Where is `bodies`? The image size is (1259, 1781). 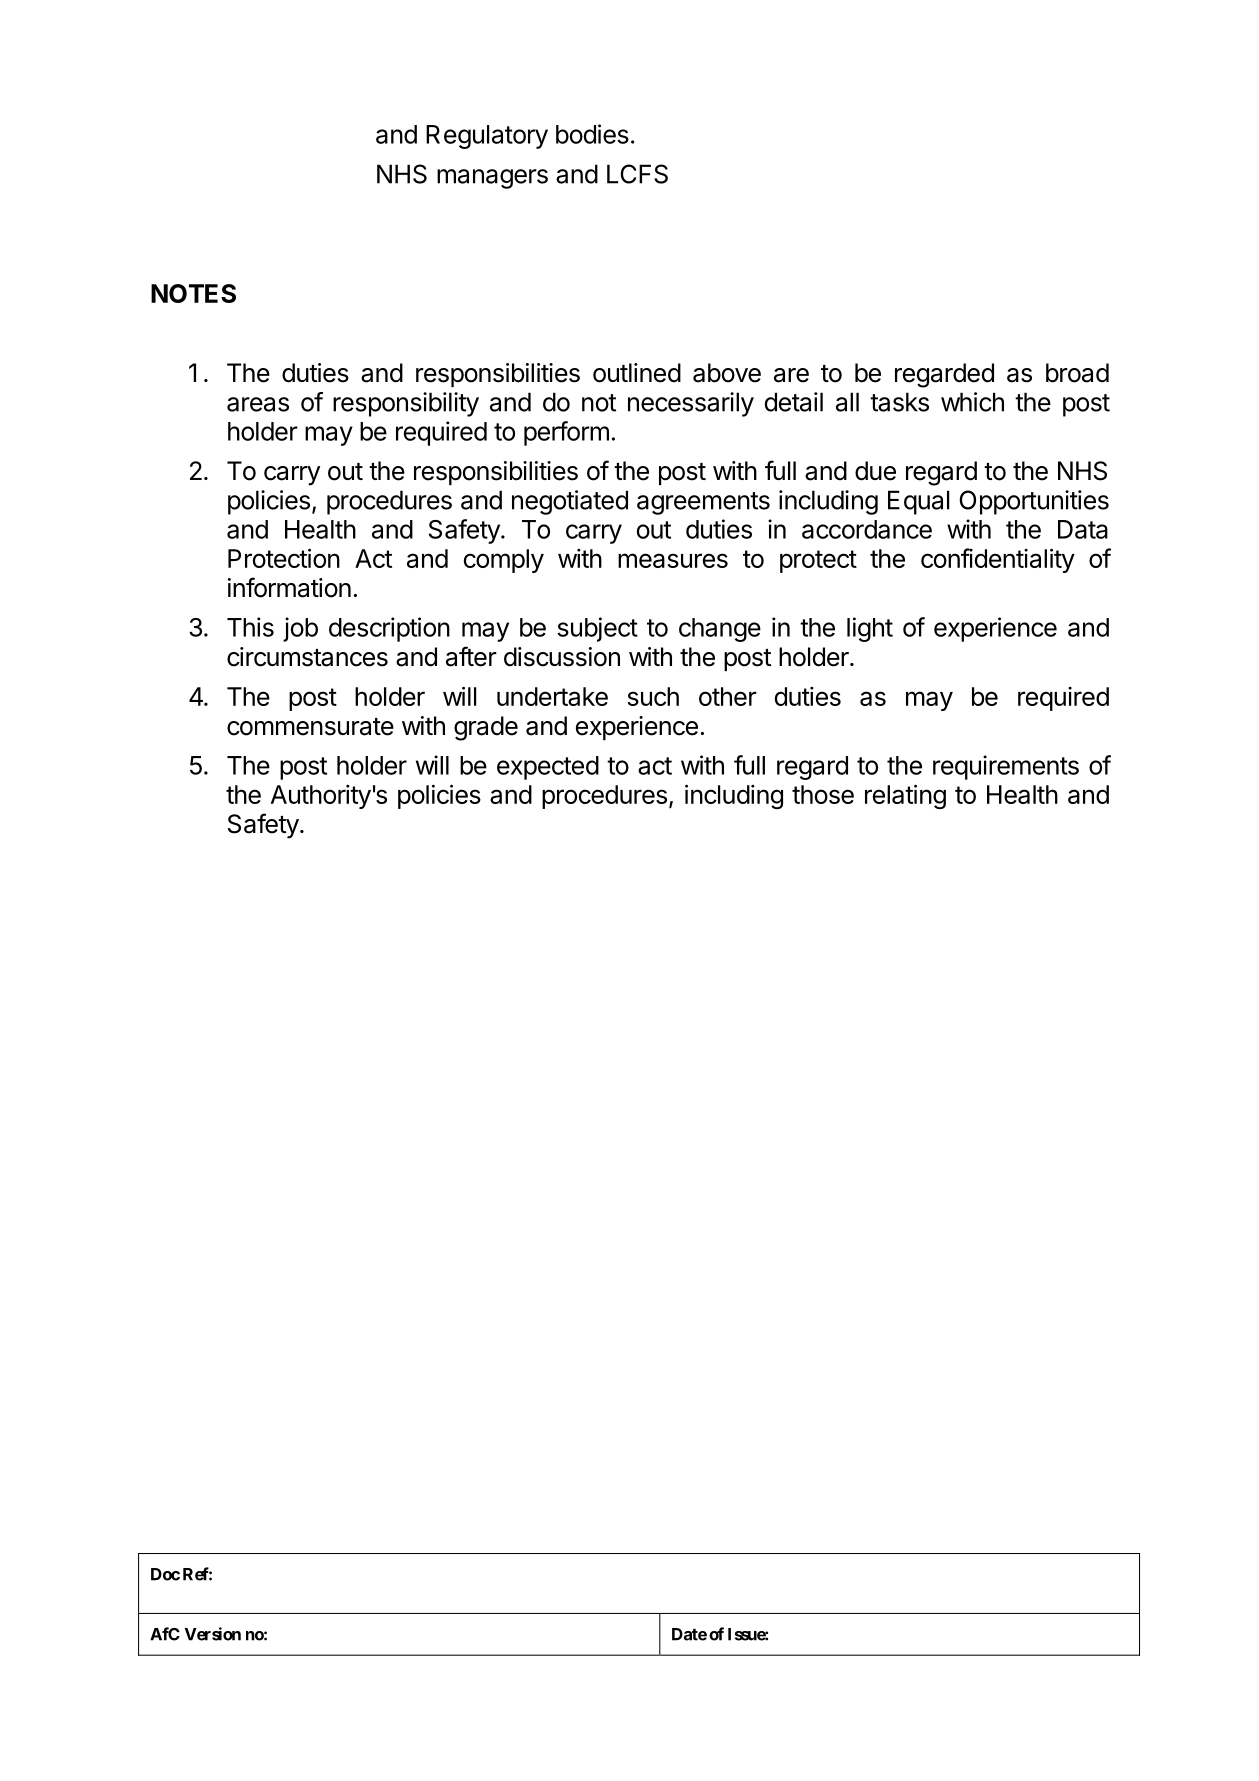
bodies is located at coordinates (592, 134).
